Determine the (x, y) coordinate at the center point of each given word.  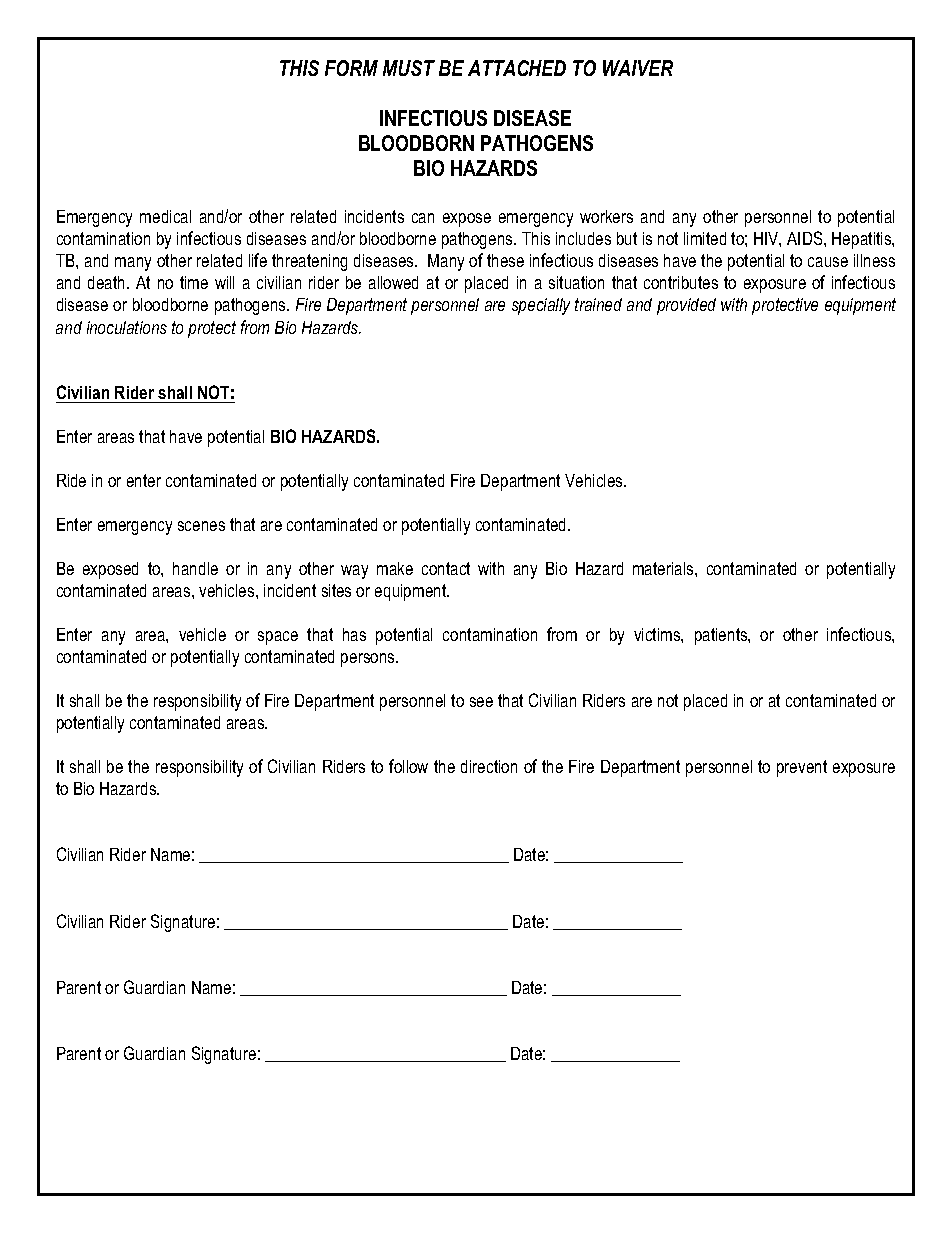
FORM (351, 68)
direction (489, 766)
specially (541, 306)
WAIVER (638, 68)
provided (686, 306)
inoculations (127, 327)
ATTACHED (517, 68)
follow (408, 766)
